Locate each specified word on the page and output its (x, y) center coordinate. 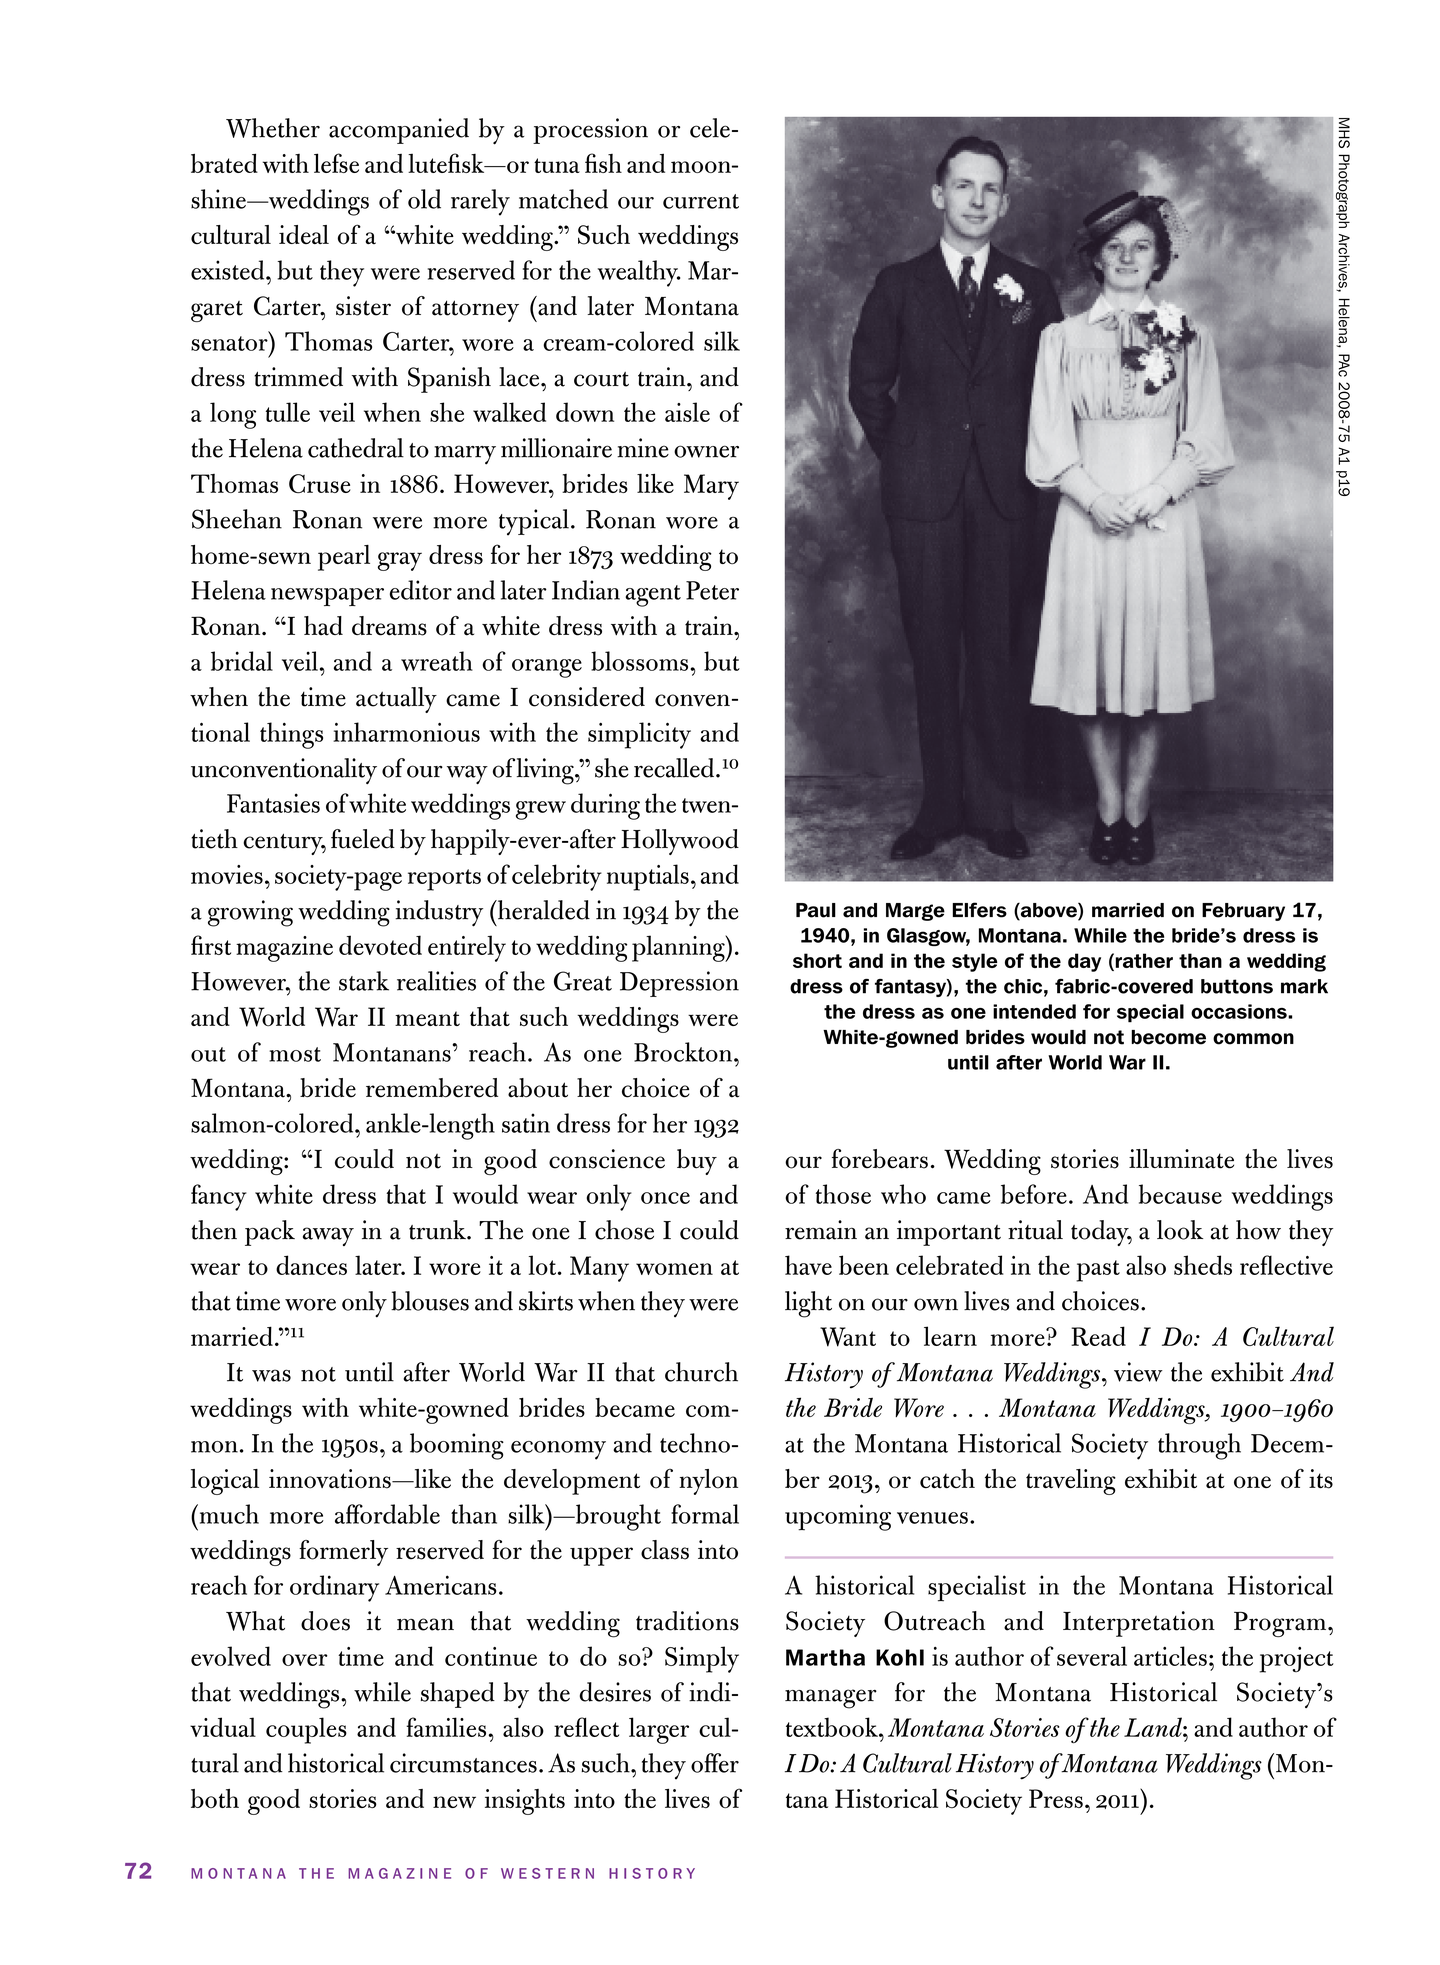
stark (364, 981)
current (701, 201)
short (817, 960)
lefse (336, 163)
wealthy (639, 273)
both (215, 1798)
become (1168, 1037)
